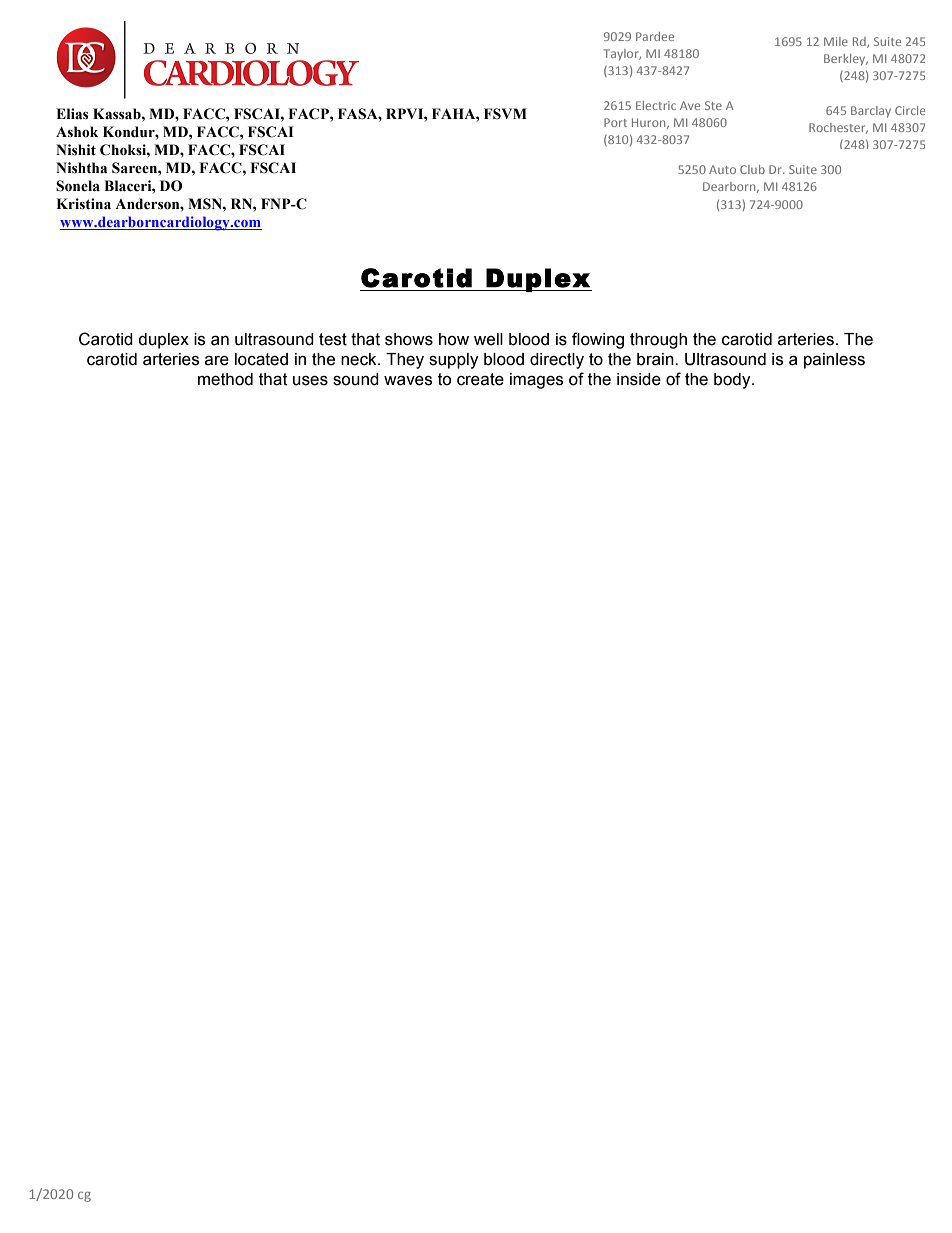 This screenshot has width=952, height=1233. Describe the element at coordinates (83, 204) in the screenshot. I see `Kristina` at that location.
